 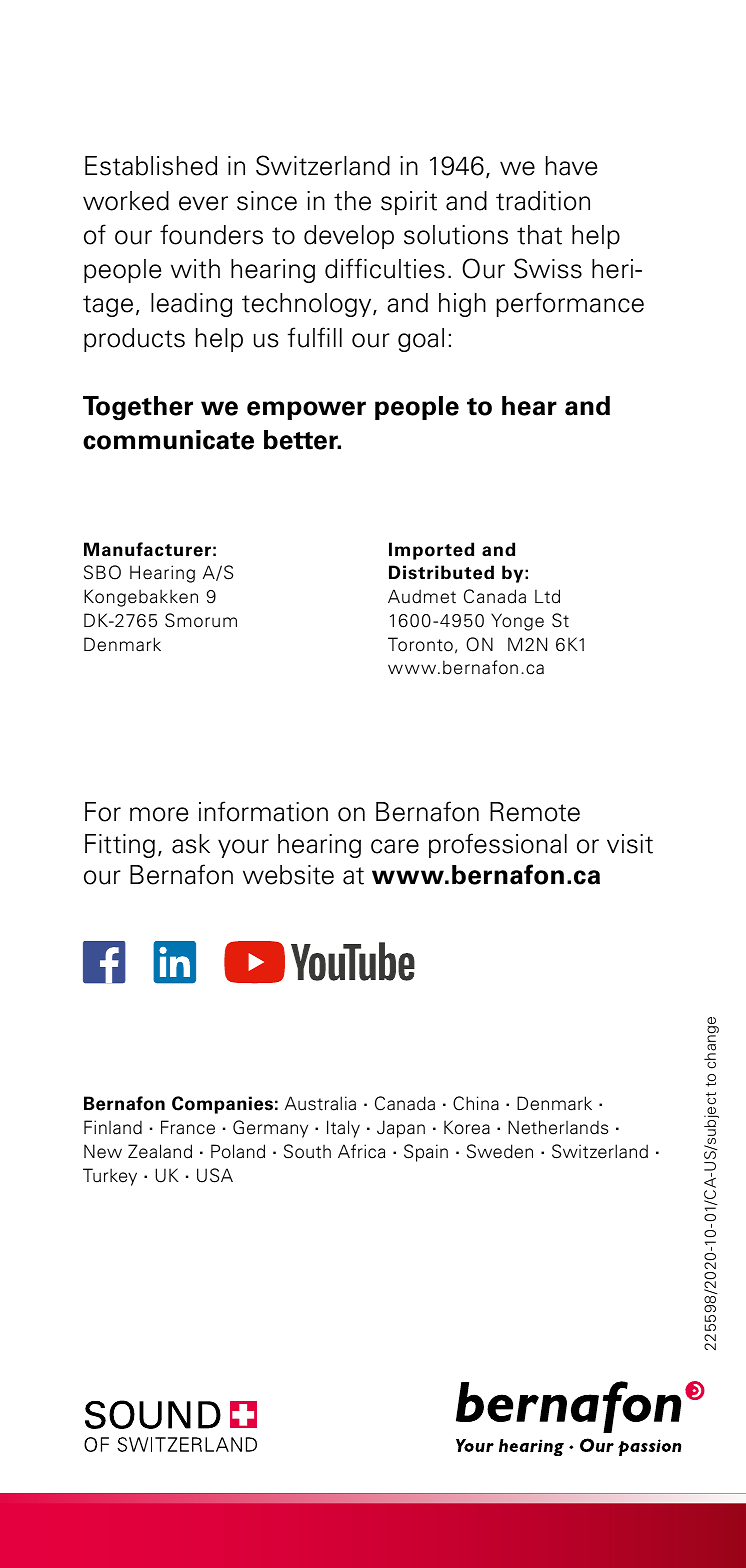 What do you see at coordinates (151, 166) in the screenshot?
I see `Established` at bounding box center [151, 166].
